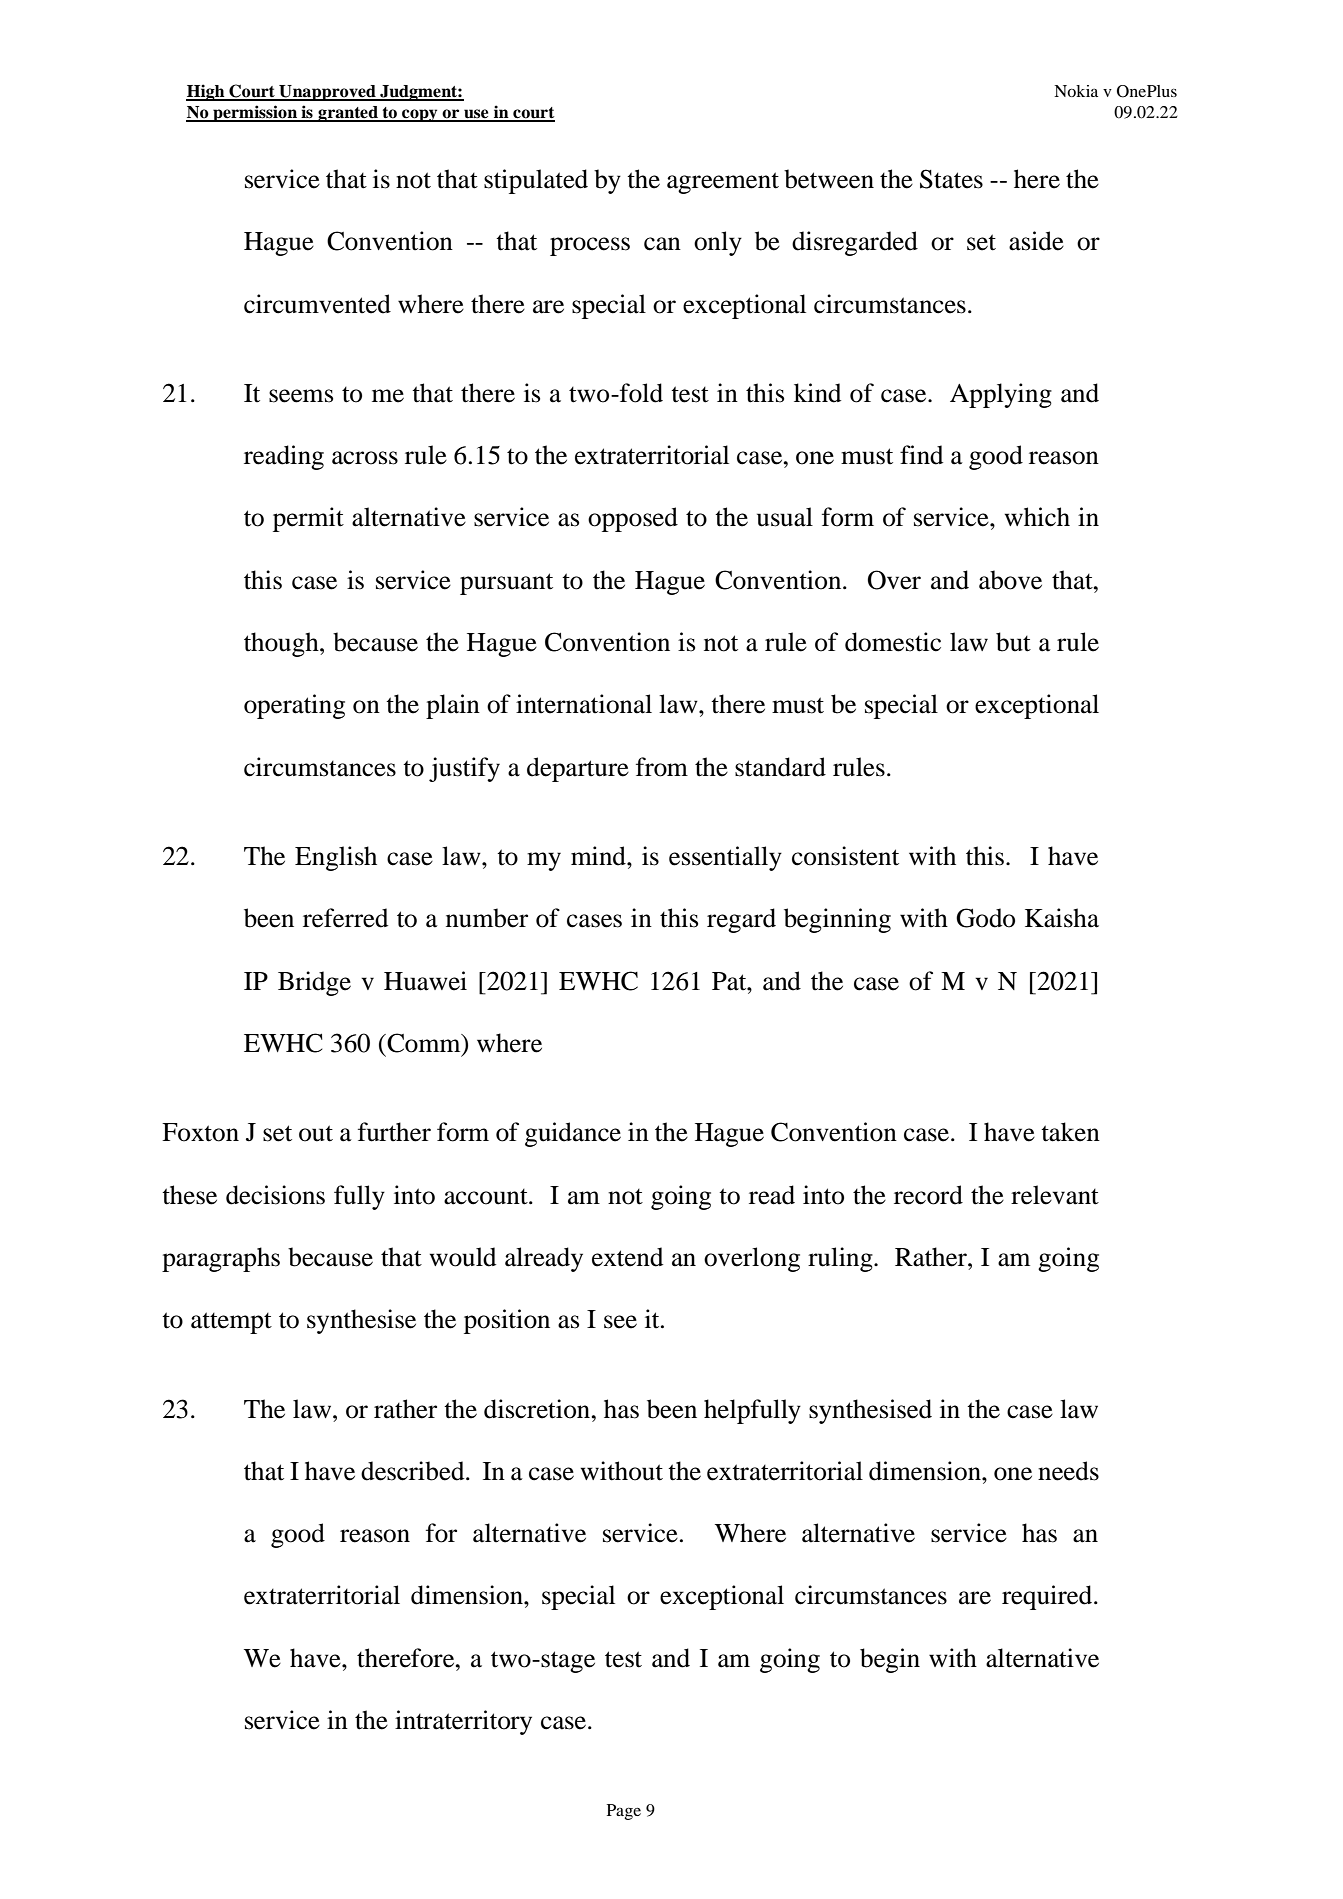 Image resolution: width=1343 pixels, height=1899 pixels. I want to click on attempt, so click(231, 1323).
